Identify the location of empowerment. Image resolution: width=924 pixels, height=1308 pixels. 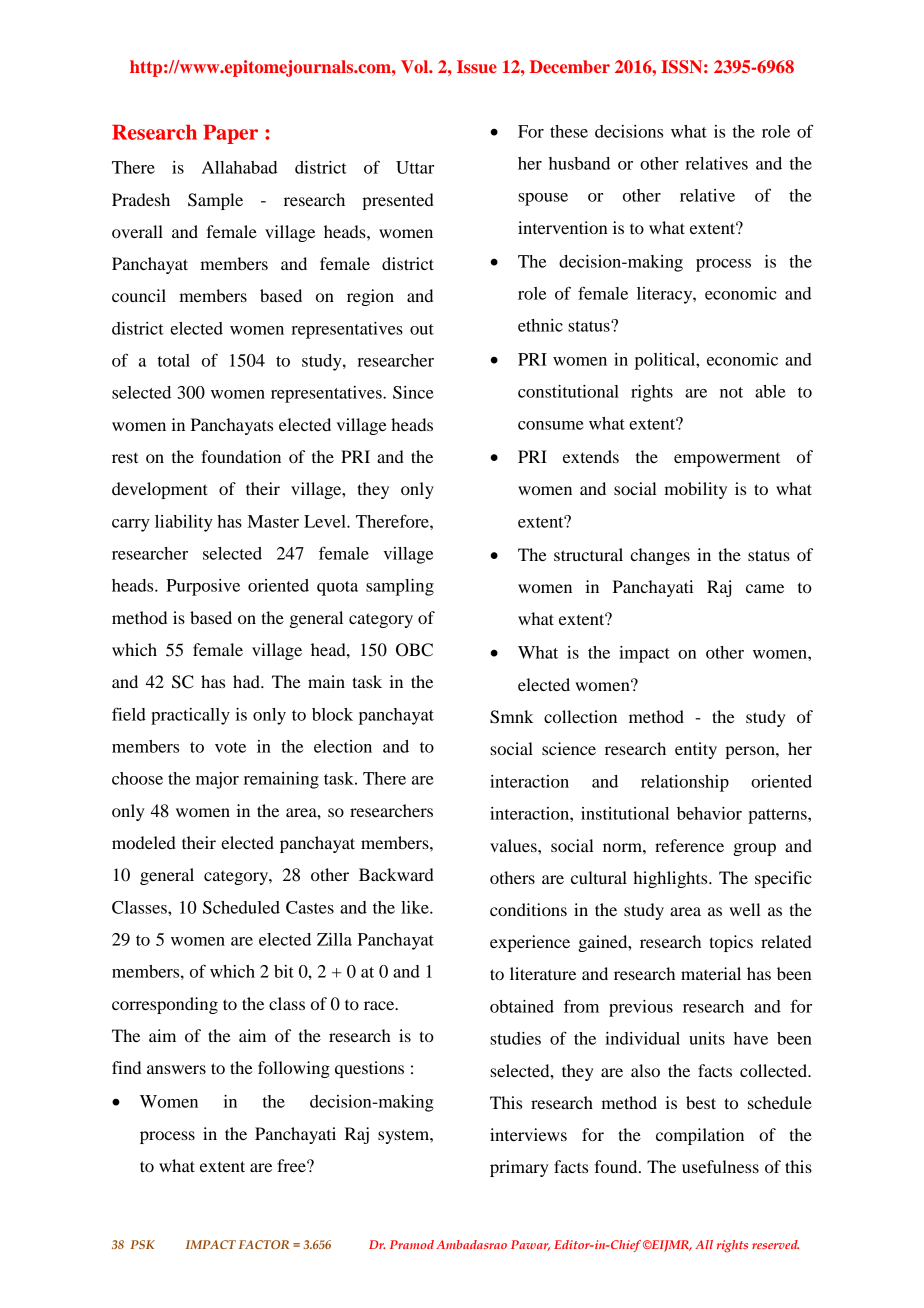
(727, 460).
